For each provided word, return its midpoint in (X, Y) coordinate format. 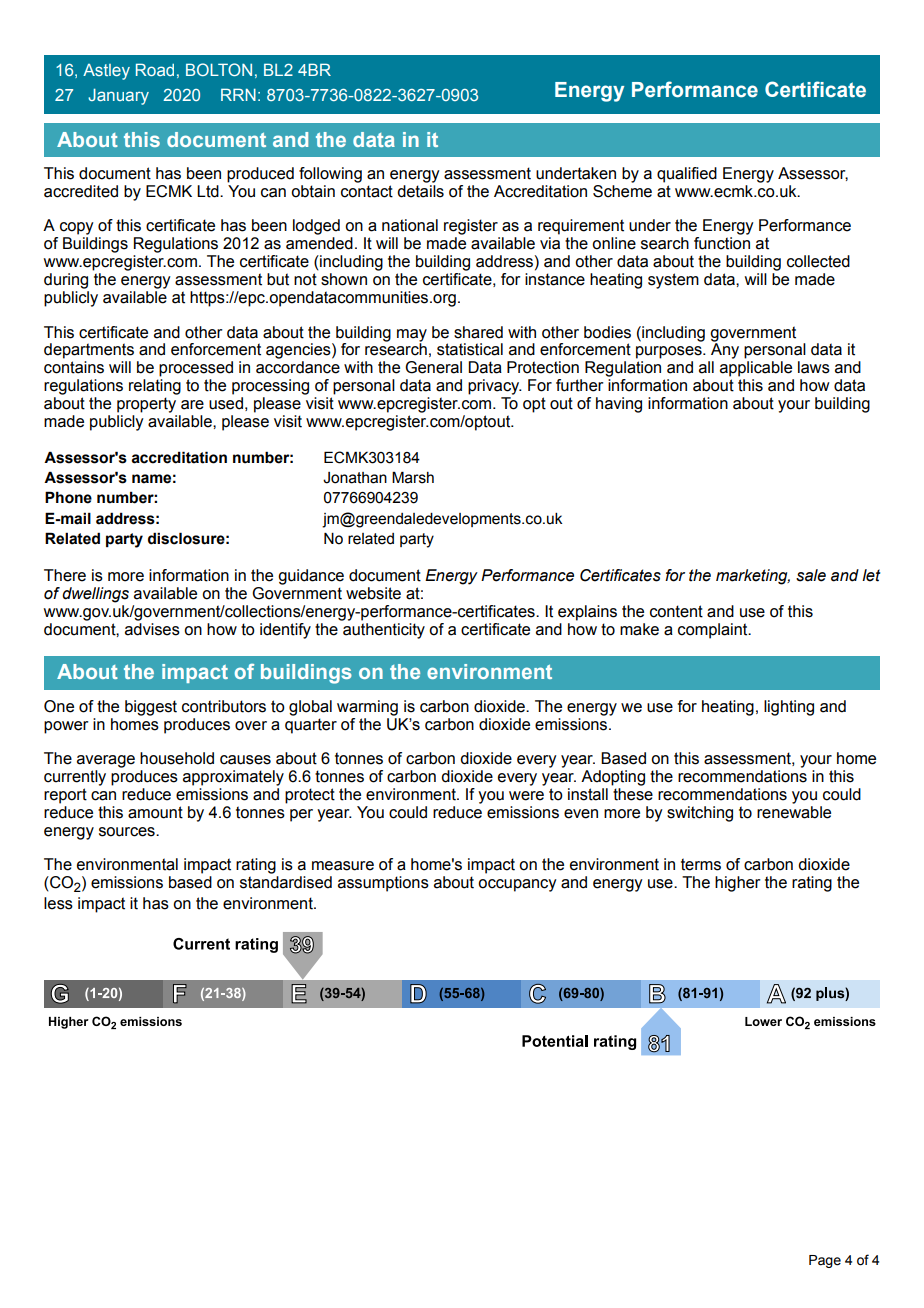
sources (128, 832)
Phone (68, 497)
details (420, 191)
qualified (687, 175)
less (58, 903)
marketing (753, 577)
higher (738, 884)
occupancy (517, 885)
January (118, 96)
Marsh (413, 477)
